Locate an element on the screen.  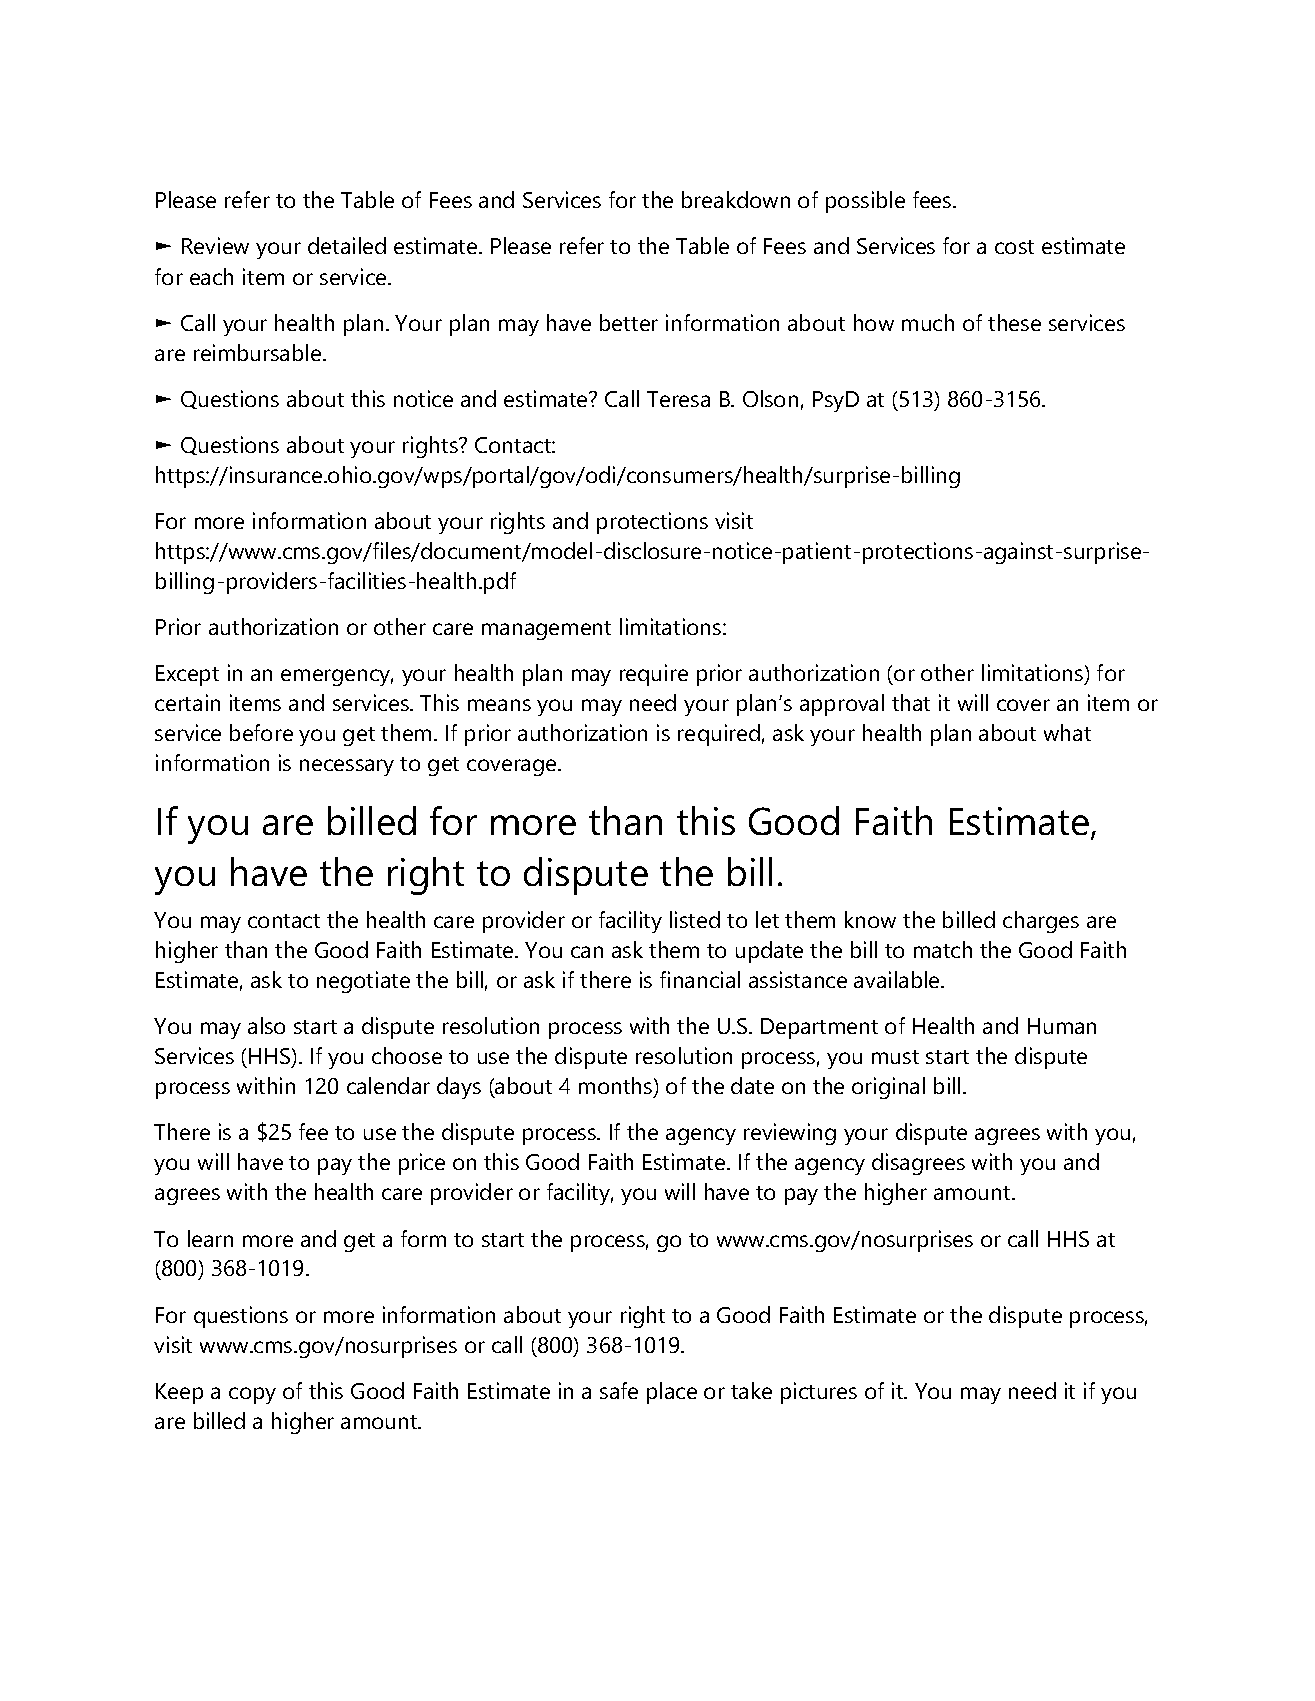
Keep is located at coordinates (179, 1393).
